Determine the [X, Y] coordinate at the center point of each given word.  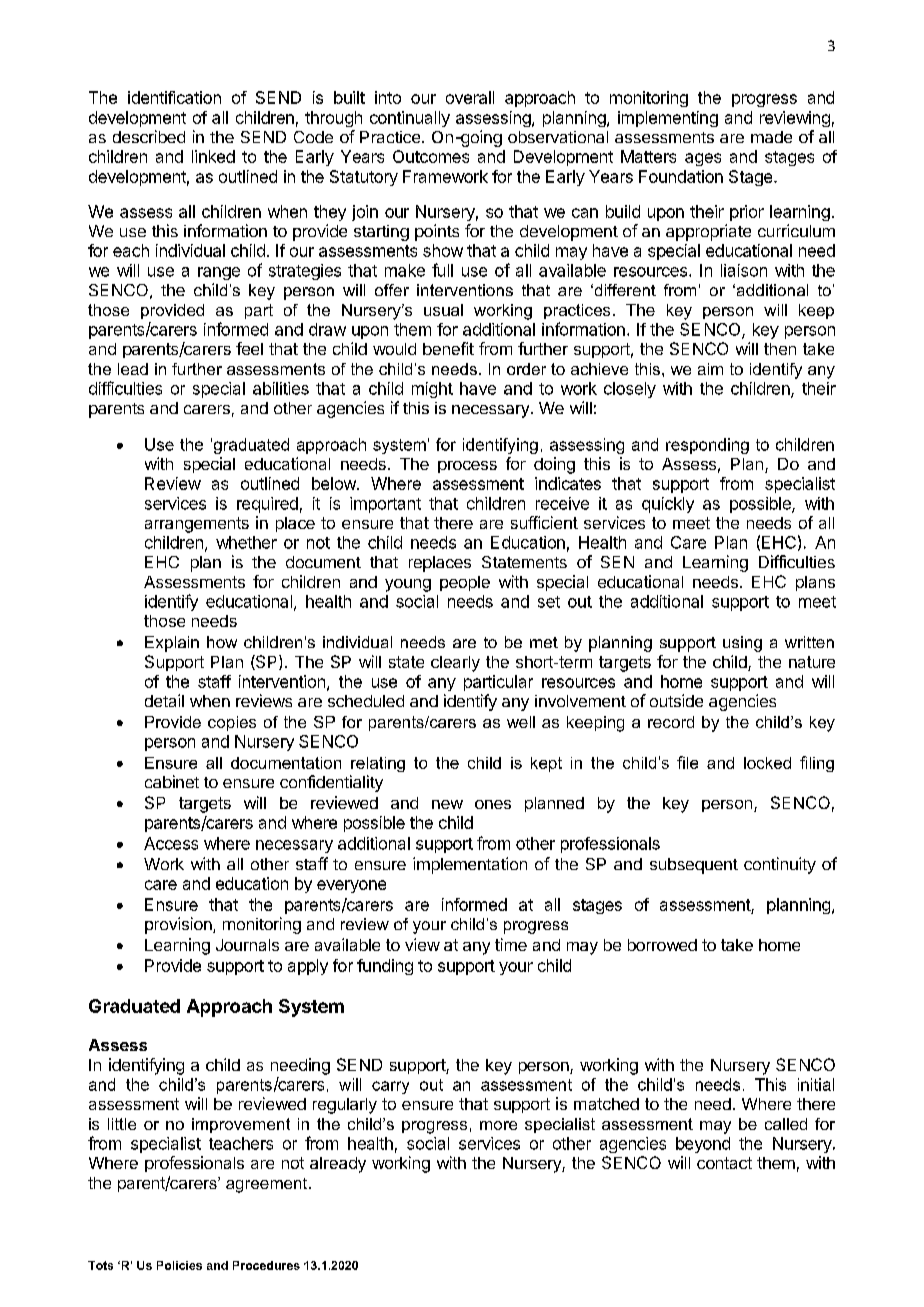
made [771, 137]
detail [164, 700]
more [498, 1125]
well [521, 722]
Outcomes [431, 156]
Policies [179, 1265]
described [149, 136]
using [742, 644]
